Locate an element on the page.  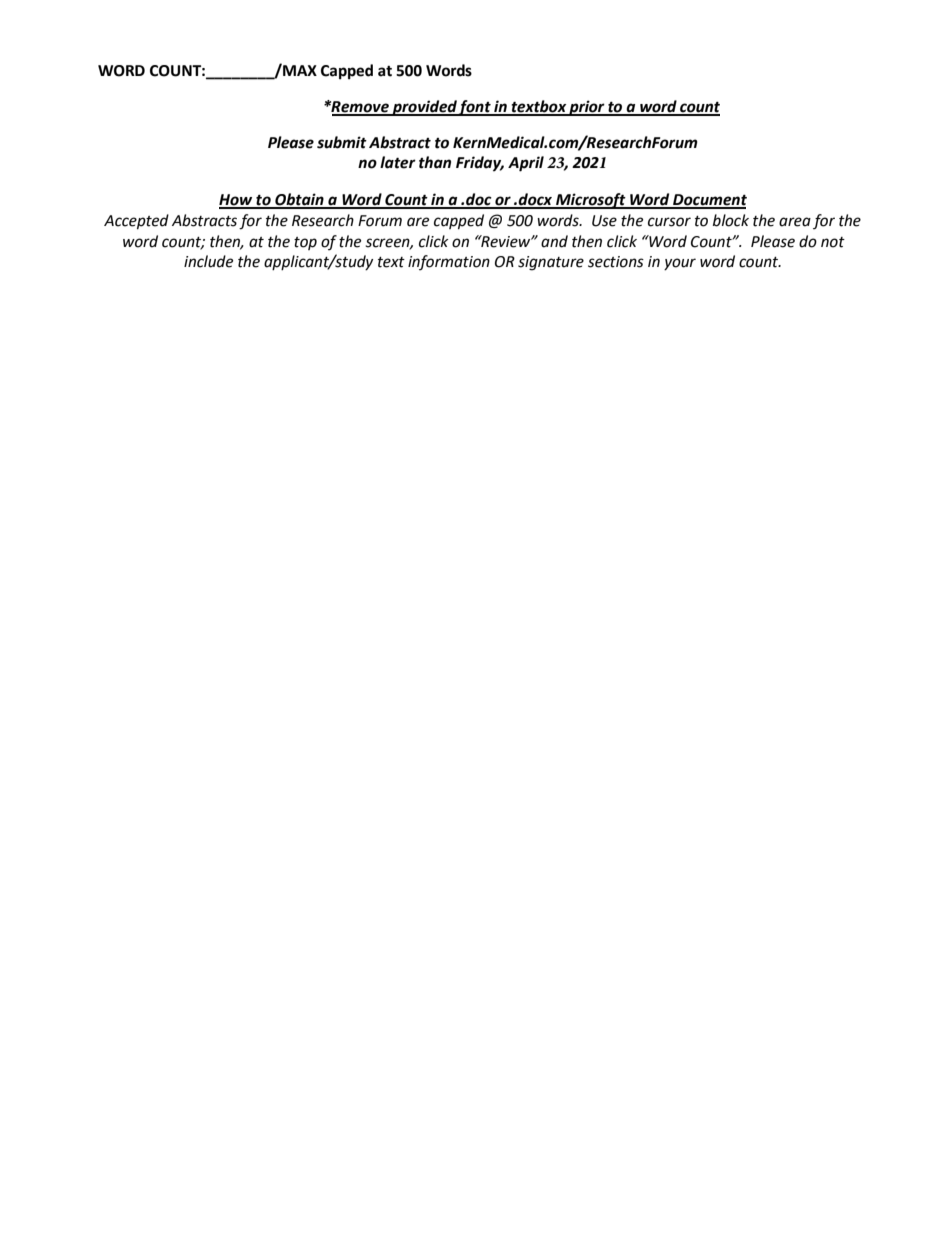
and is located at coordinates (554, 241).
